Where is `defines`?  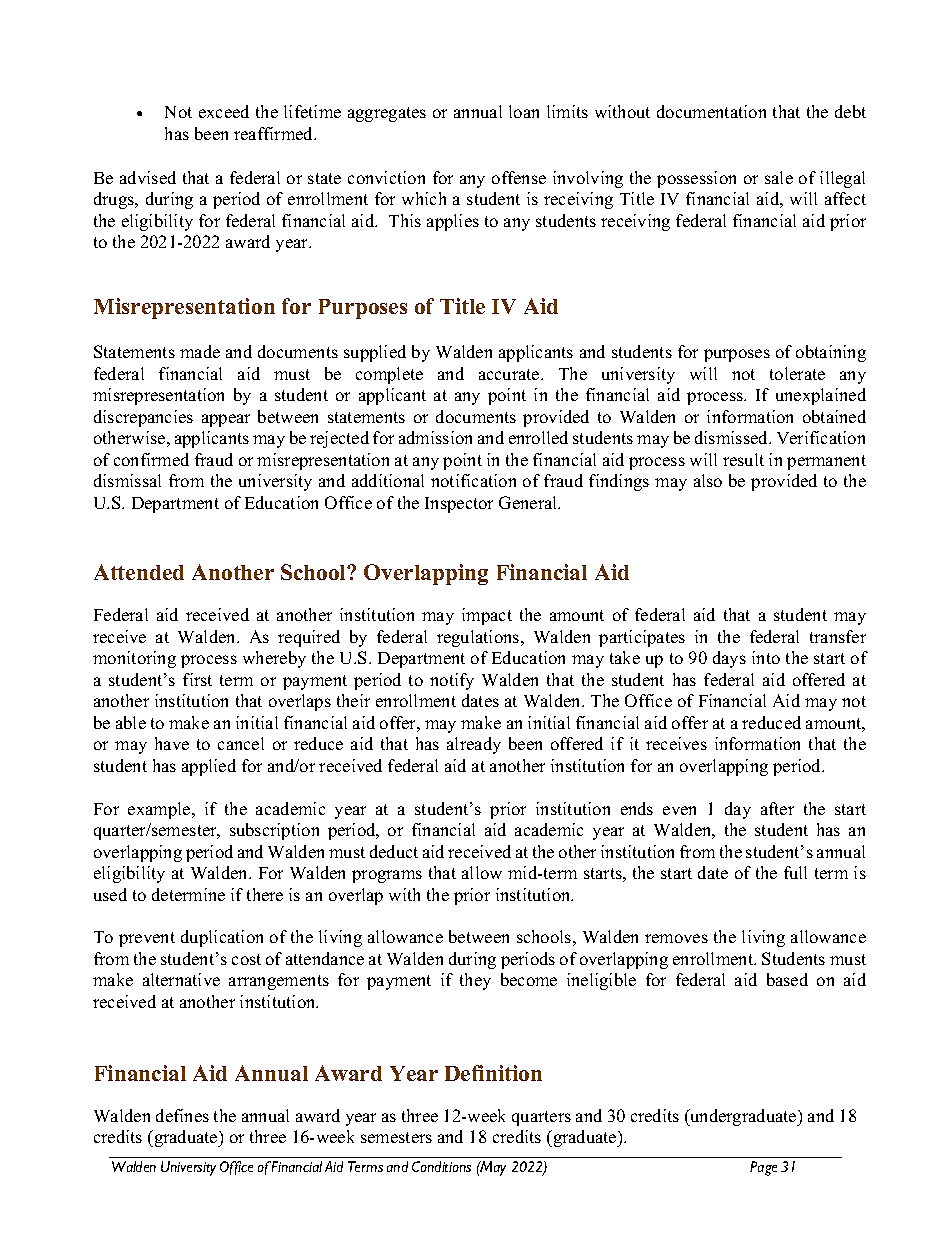
defines is located at coordinates (182, 1115).
